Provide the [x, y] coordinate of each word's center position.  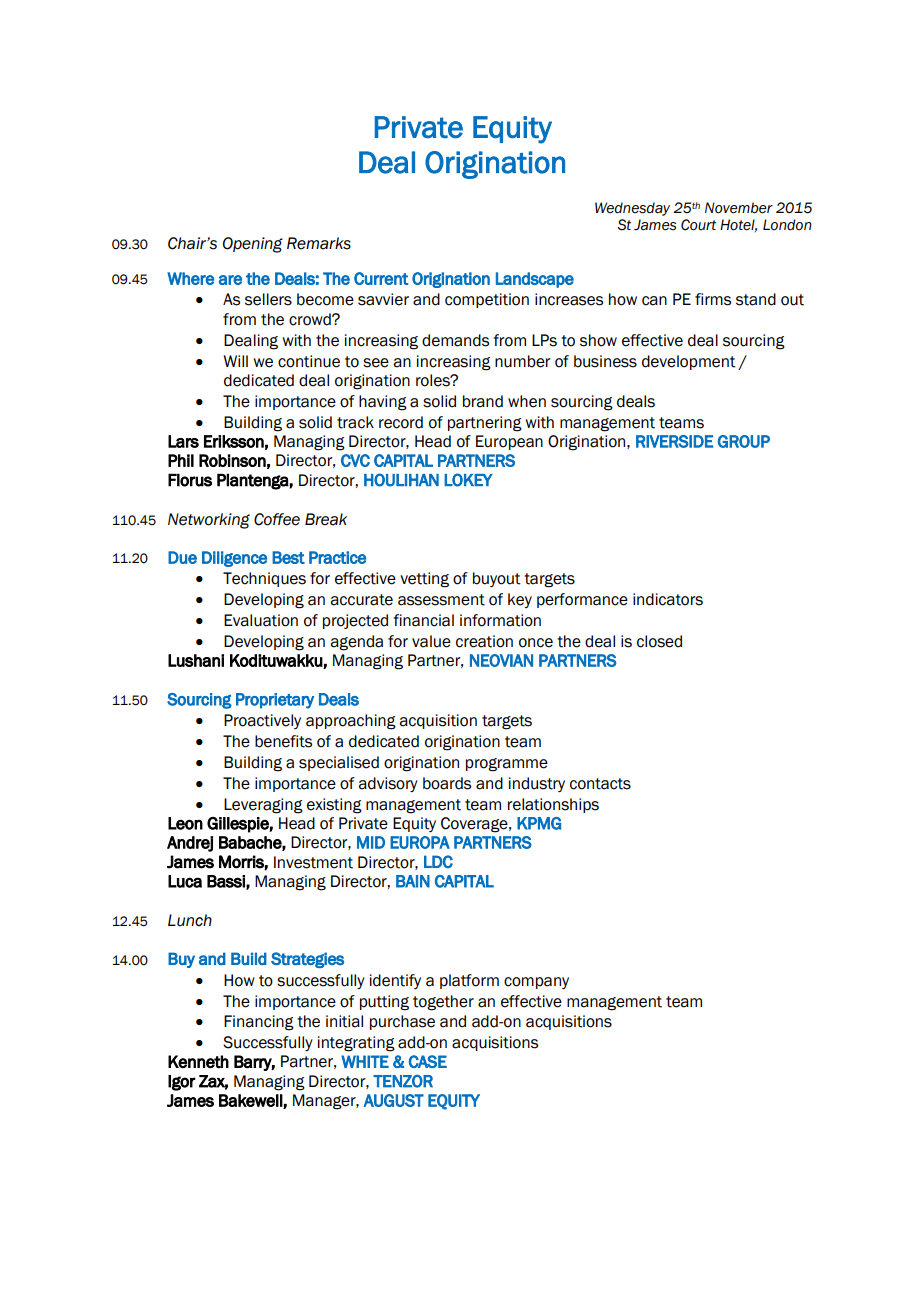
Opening [253, 245]
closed [659, 641]
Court [698, 225]
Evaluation [261, 620]
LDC [438, 861]
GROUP [744, 441]
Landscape [535, 280]
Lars [183, 441]
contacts [600, 784]
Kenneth [198, 1061]
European [509, 442]
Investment [313, 862]
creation [484, 641]
